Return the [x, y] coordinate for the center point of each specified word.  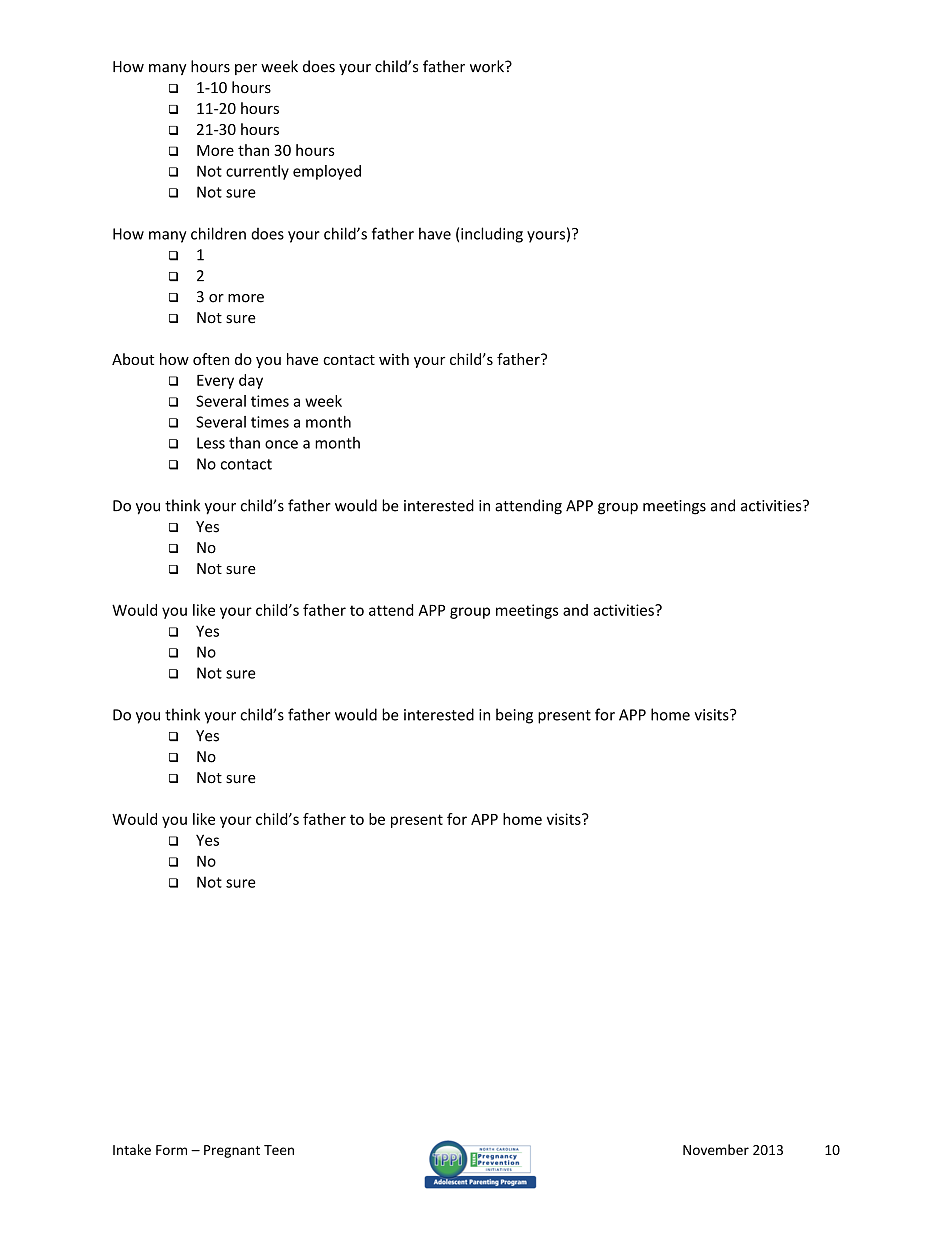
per [246, 69]
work [488, 66]
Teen [279, 1150]
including [492, 235]
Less [211, 443]
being [514, 716]
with [394, 359]
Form [171, 1150]
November [716, 1149]
